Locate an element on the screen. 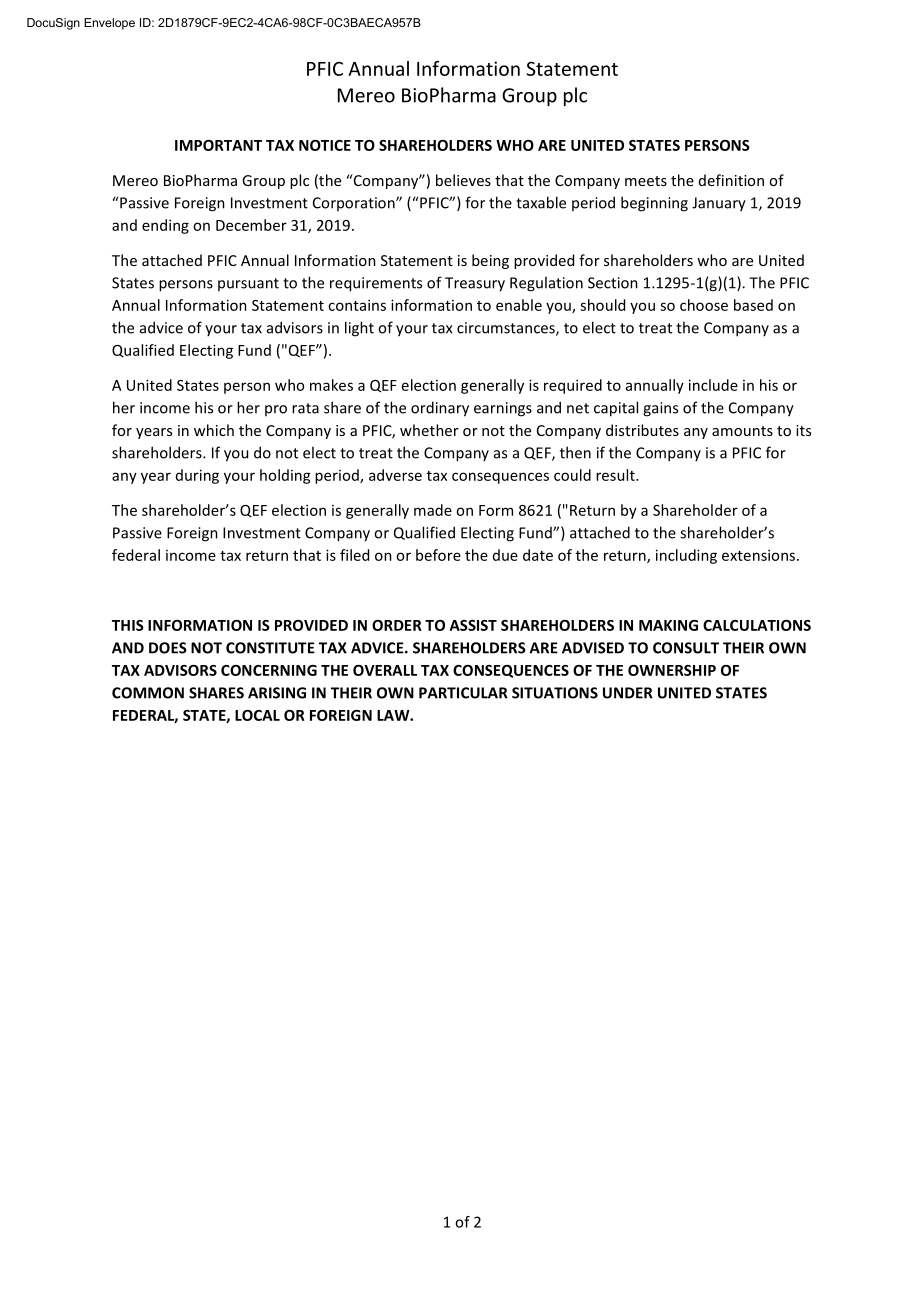  definition is located at coordinates (731, 180).
